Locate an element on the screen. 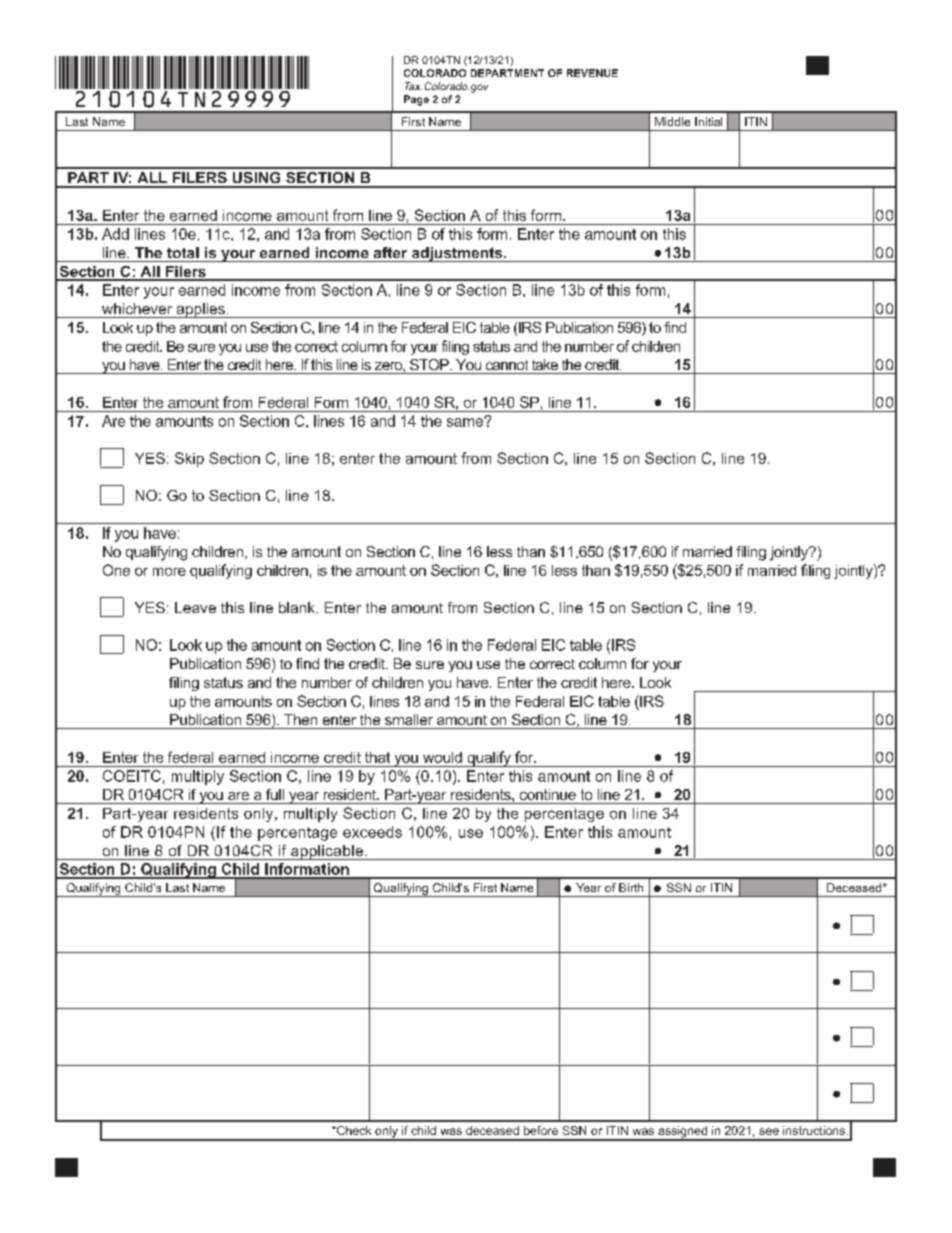  see is located at coordinates (769, 1131).
